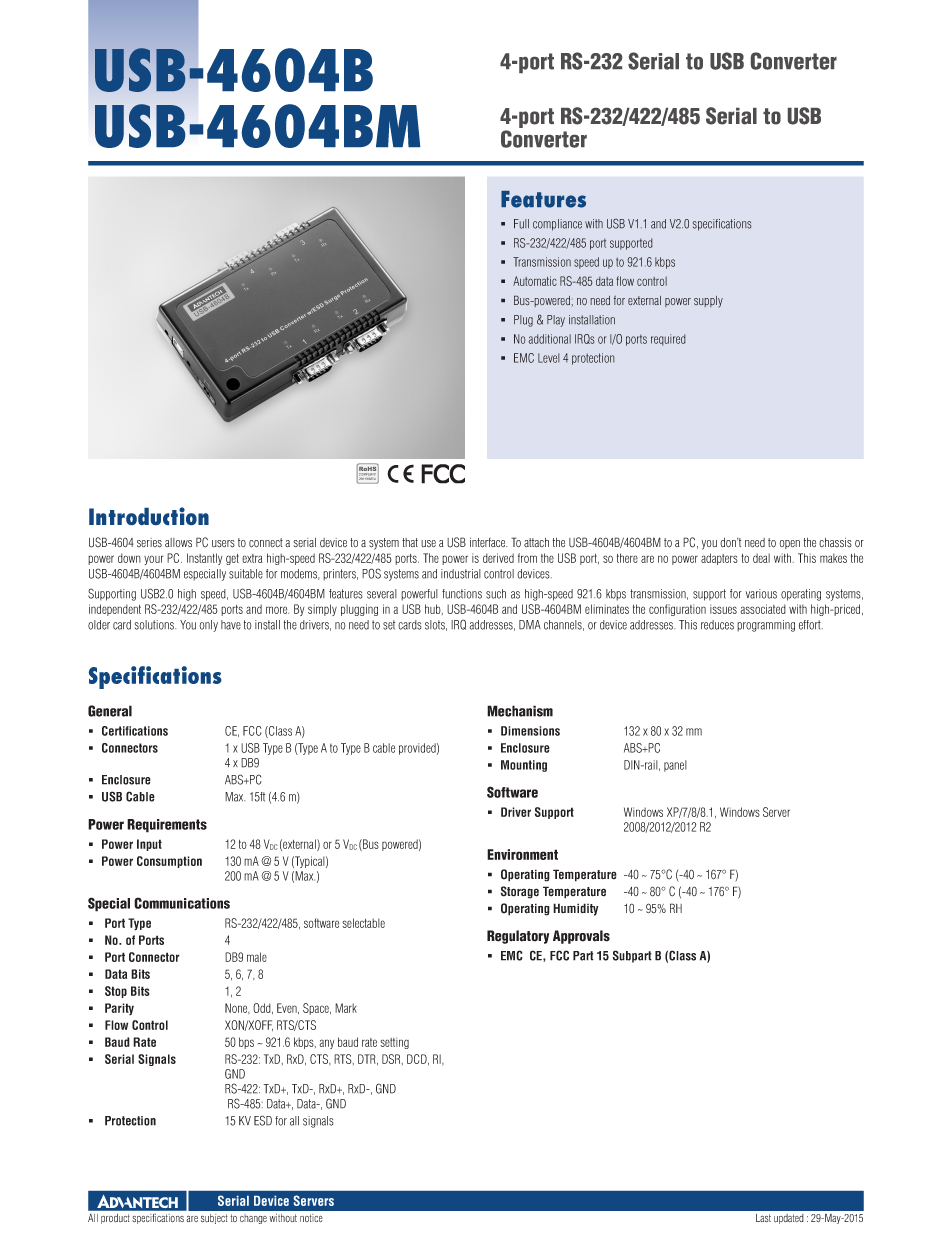 This screenshot has height=1233, width=952. Describe the element at coordinates (149, 516) in the screenshot. I see `Introduction` at that location.
